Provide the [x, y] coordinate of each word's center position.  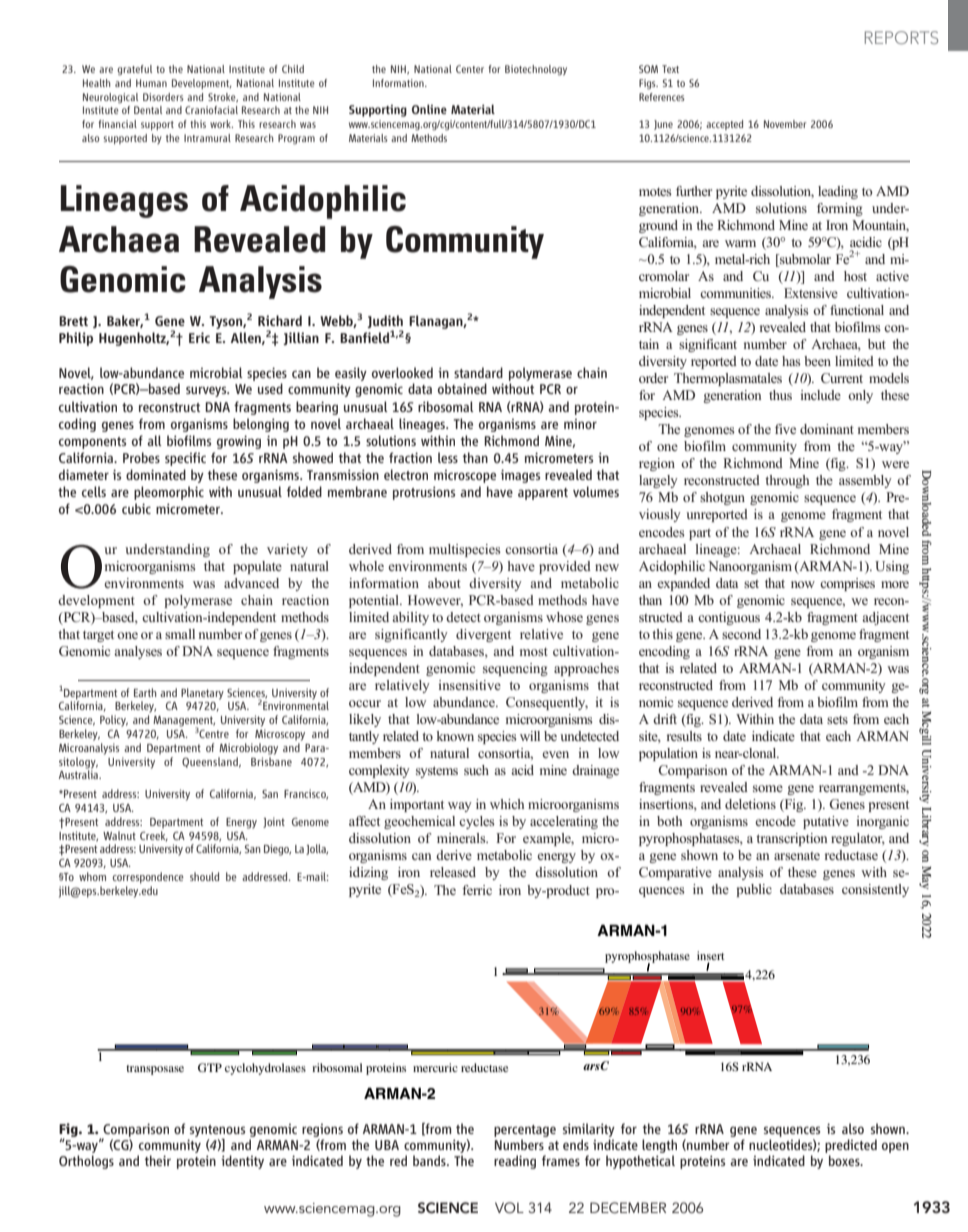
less [448, 457]
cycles [477, 822]
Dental [148, 110]
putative [826, 822]
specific [185, 459]
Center [470, 69]
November [785, 124]
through [787, 481]
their [158, 1160]
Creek [154, 835]
